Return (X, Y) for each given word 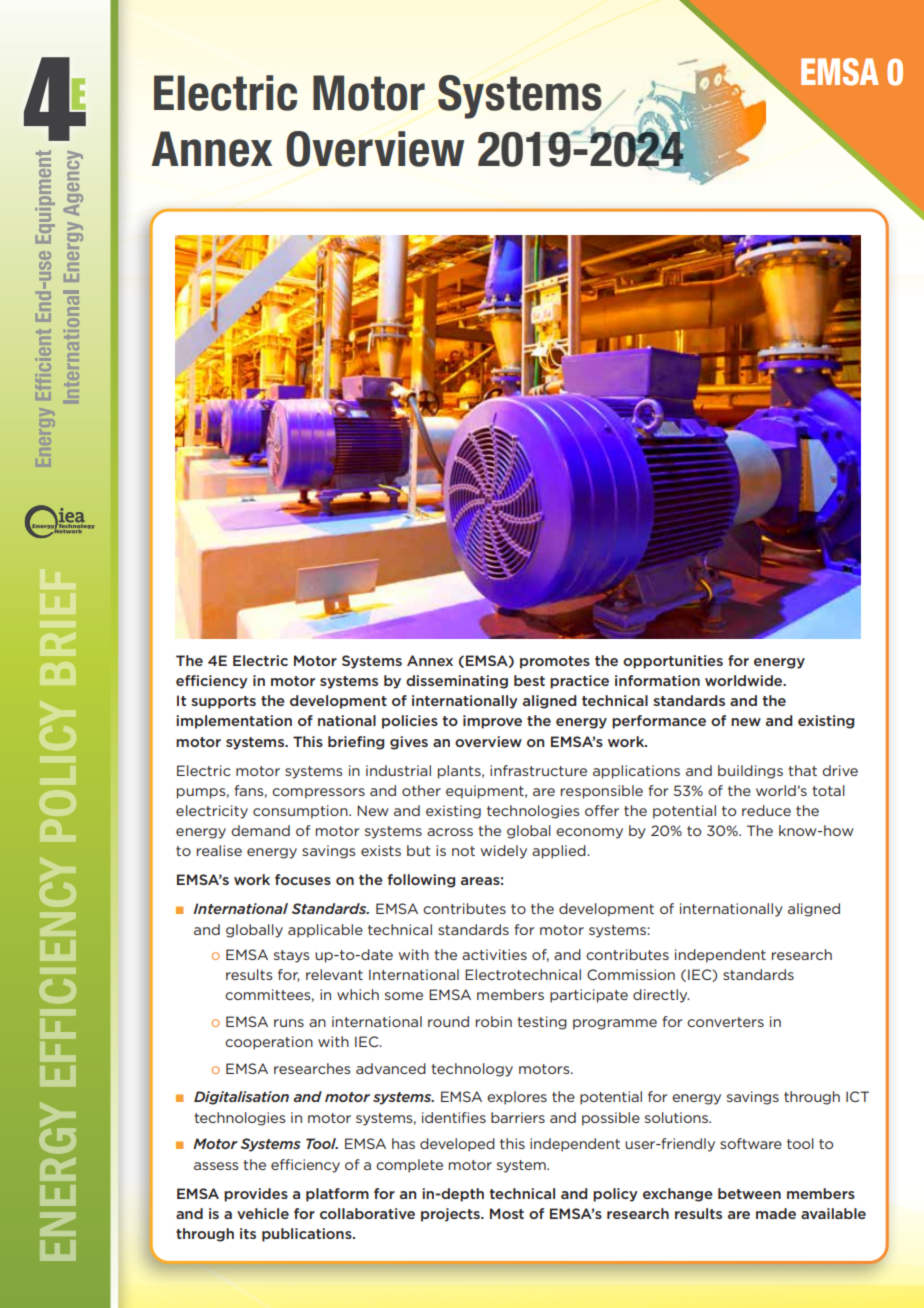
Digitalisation (241, 1098)
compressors (318, 793)
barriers (518, 1117)
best (529, 680)
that (802, 770)
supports (223, 702)
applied (560, 852)
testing (542, 1023)
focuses (303, 879)
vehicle (263, 1213)
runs (289, 1023)
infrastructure (538, 770)
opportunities (673, 662)
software (751, 1143)
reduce (766, 810)
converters (725, 1022)
